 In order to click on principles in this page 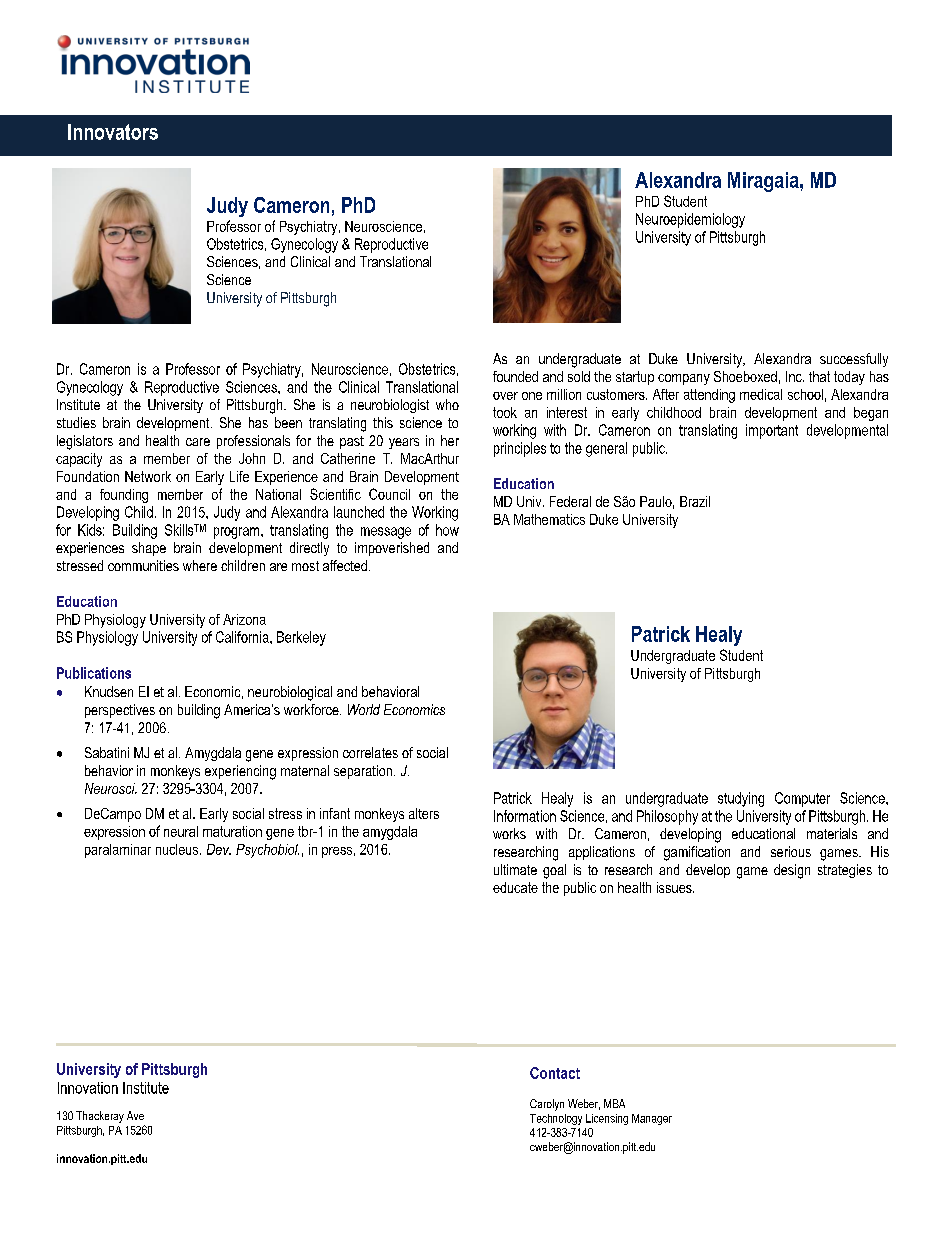, I will do `click(520, 449)`.
